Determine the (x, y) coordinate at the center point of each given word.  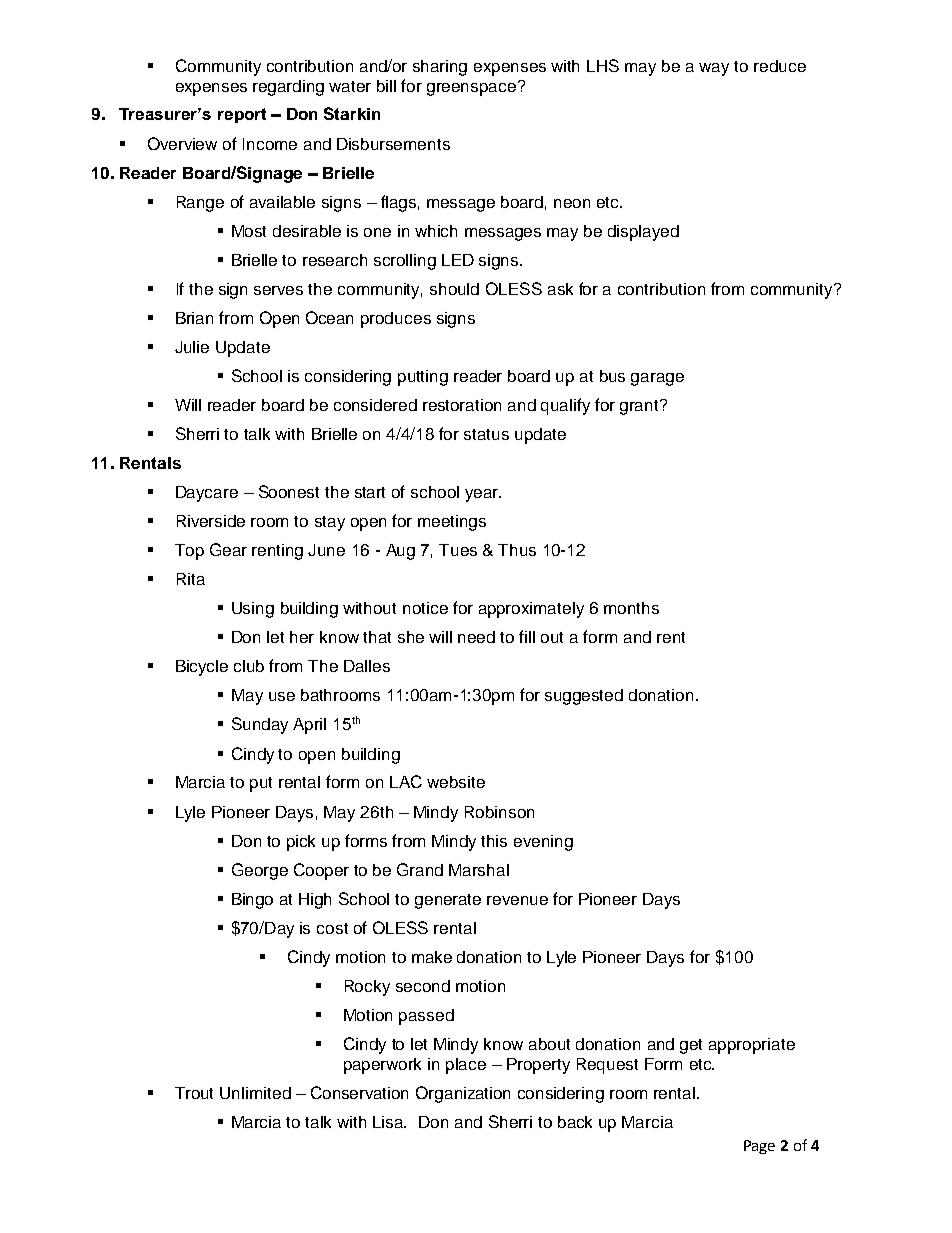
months (631, 608)
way (714, 69)
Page (759, 1147)
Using (253, 610)
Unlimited (255, 1093)
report (242, 115)
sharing (440, 68)
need (476, 637)
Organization (463, 1094)
